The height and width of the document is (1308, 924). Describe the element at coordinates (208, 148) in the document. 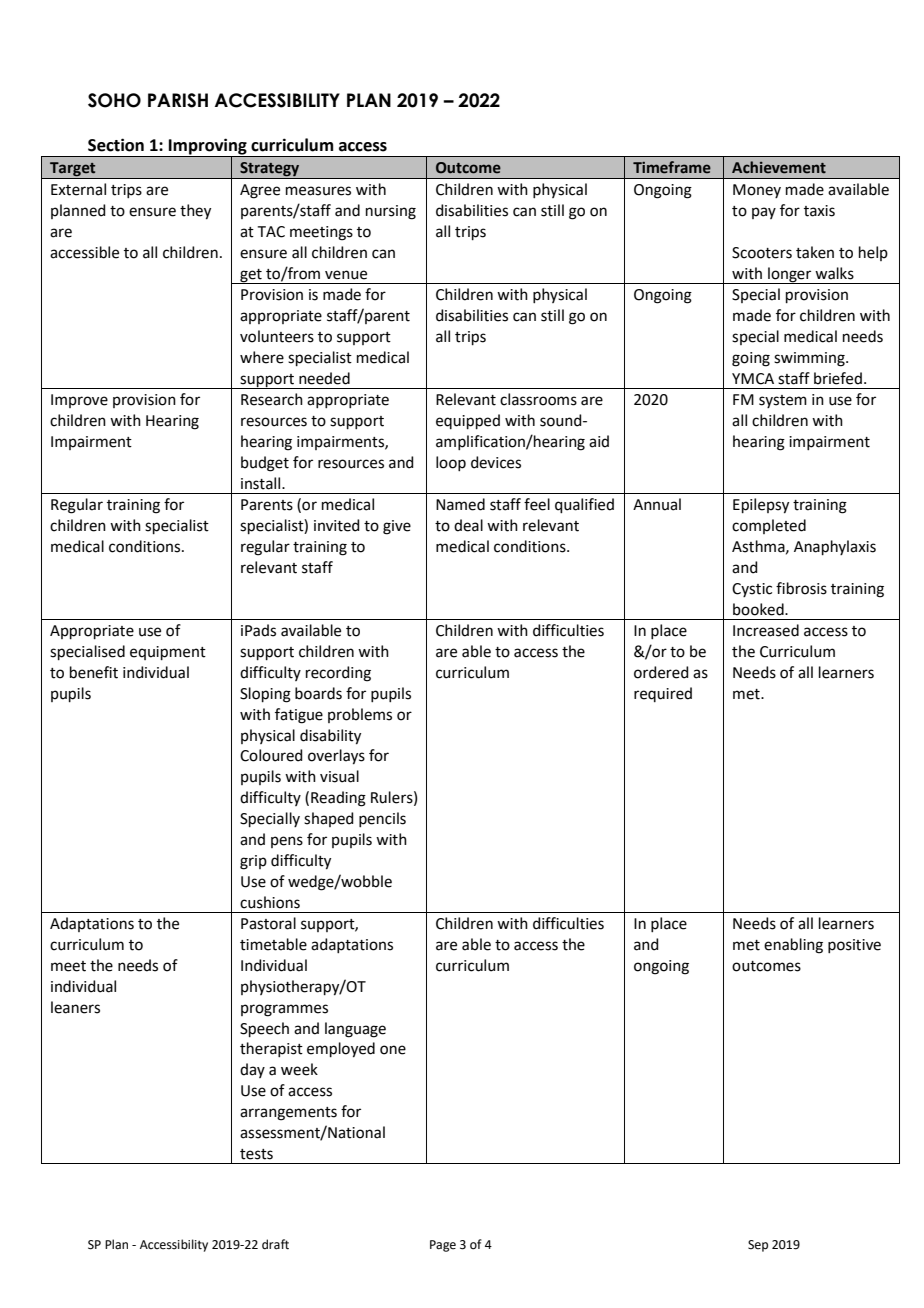

I see `Improving` at that location.
